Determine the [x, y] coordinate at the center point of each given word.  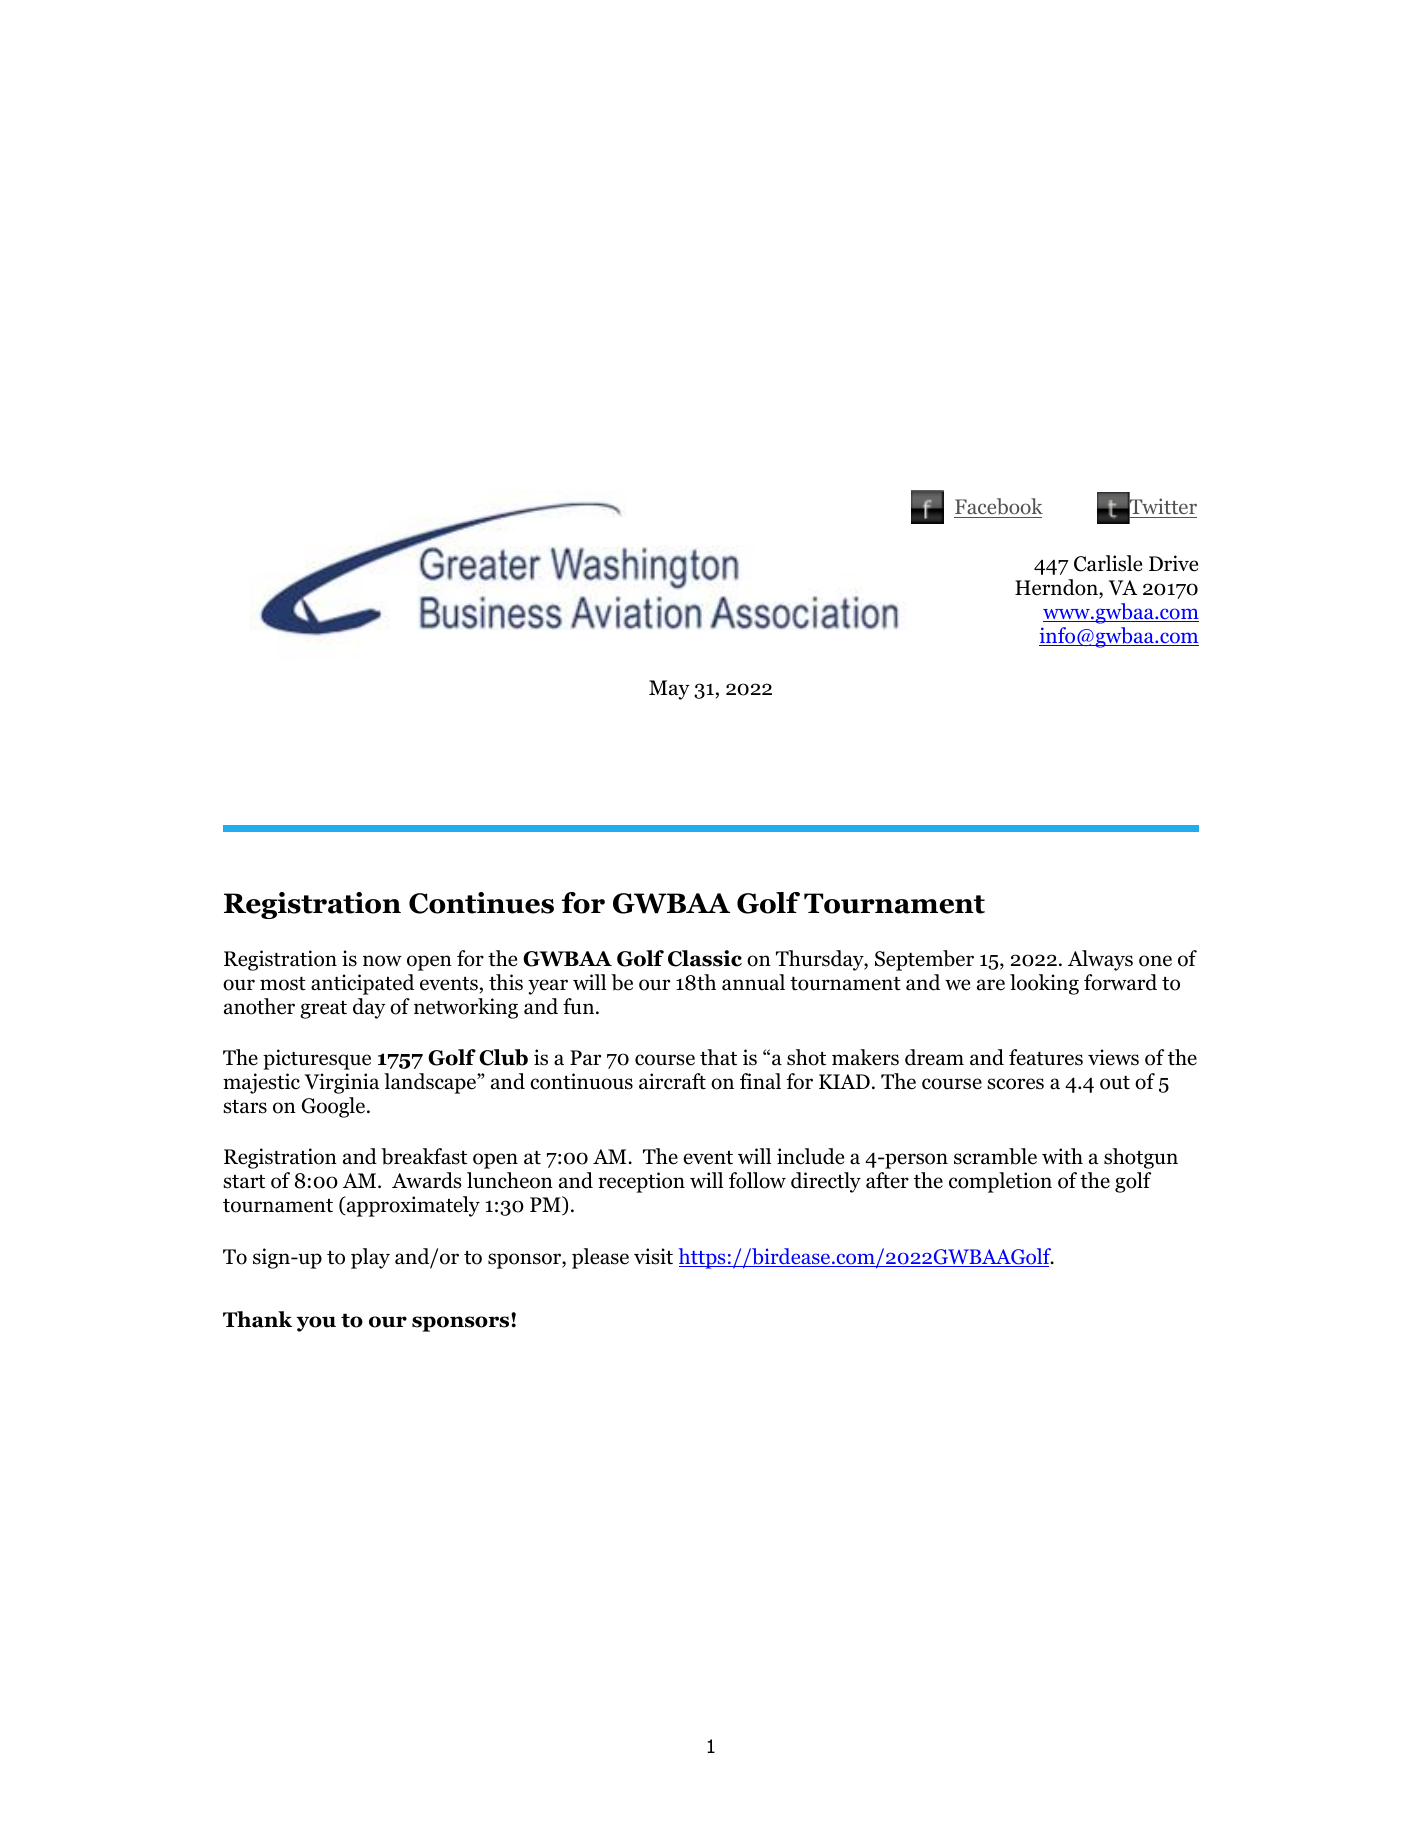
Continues [481, 903]
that [718, 1057]
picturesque [317, 1059]
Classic [705, 958]
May [669, 690]
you [316, 1324]
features [1046, 1057]
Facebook [998, 508]
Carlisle [1108, 563]
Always [1100, 960]
